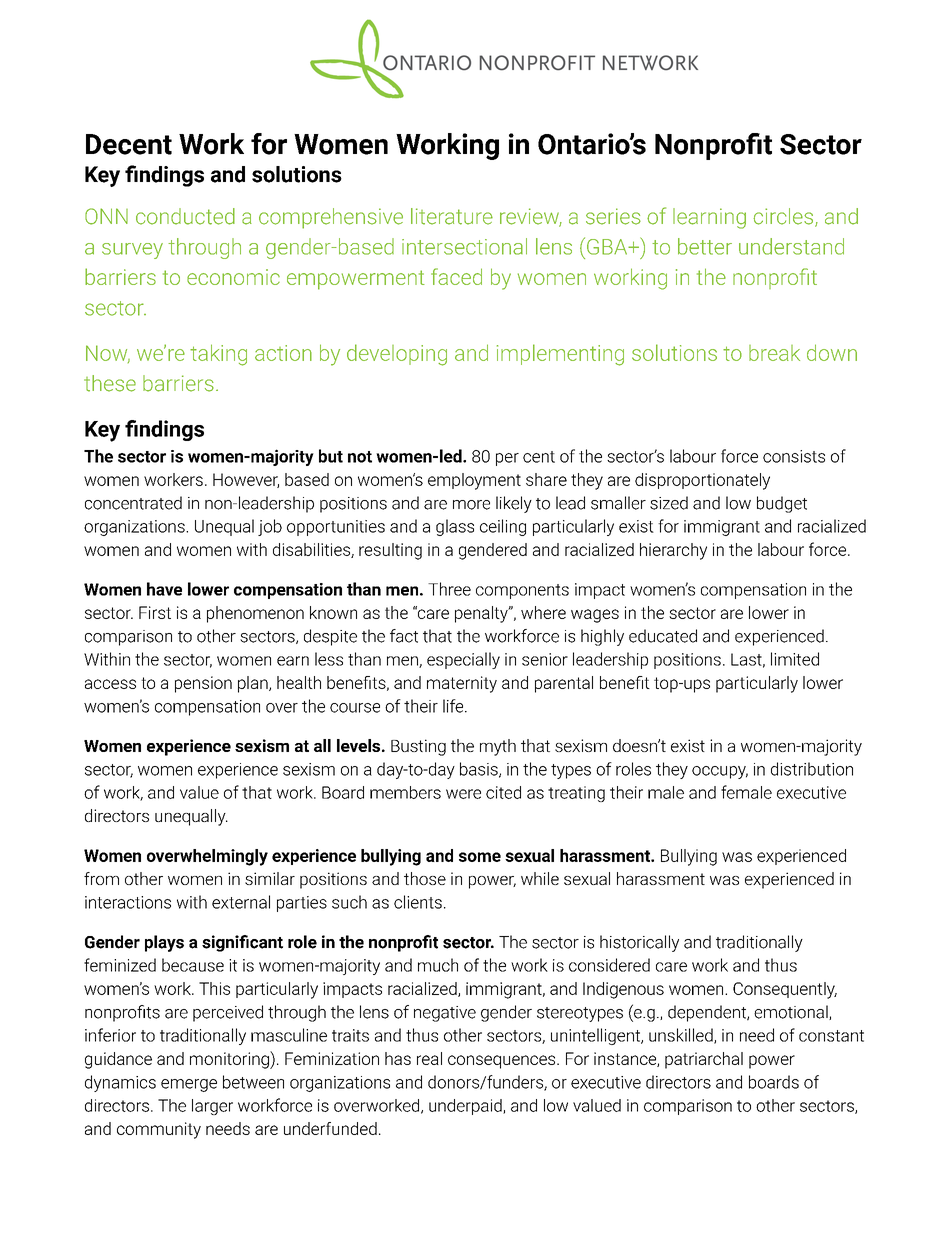 This page has height=1233, width=952. What do you see at coordinates (464, 246) in the page?
I see `intersectional` at bounding box center [464, 246].
